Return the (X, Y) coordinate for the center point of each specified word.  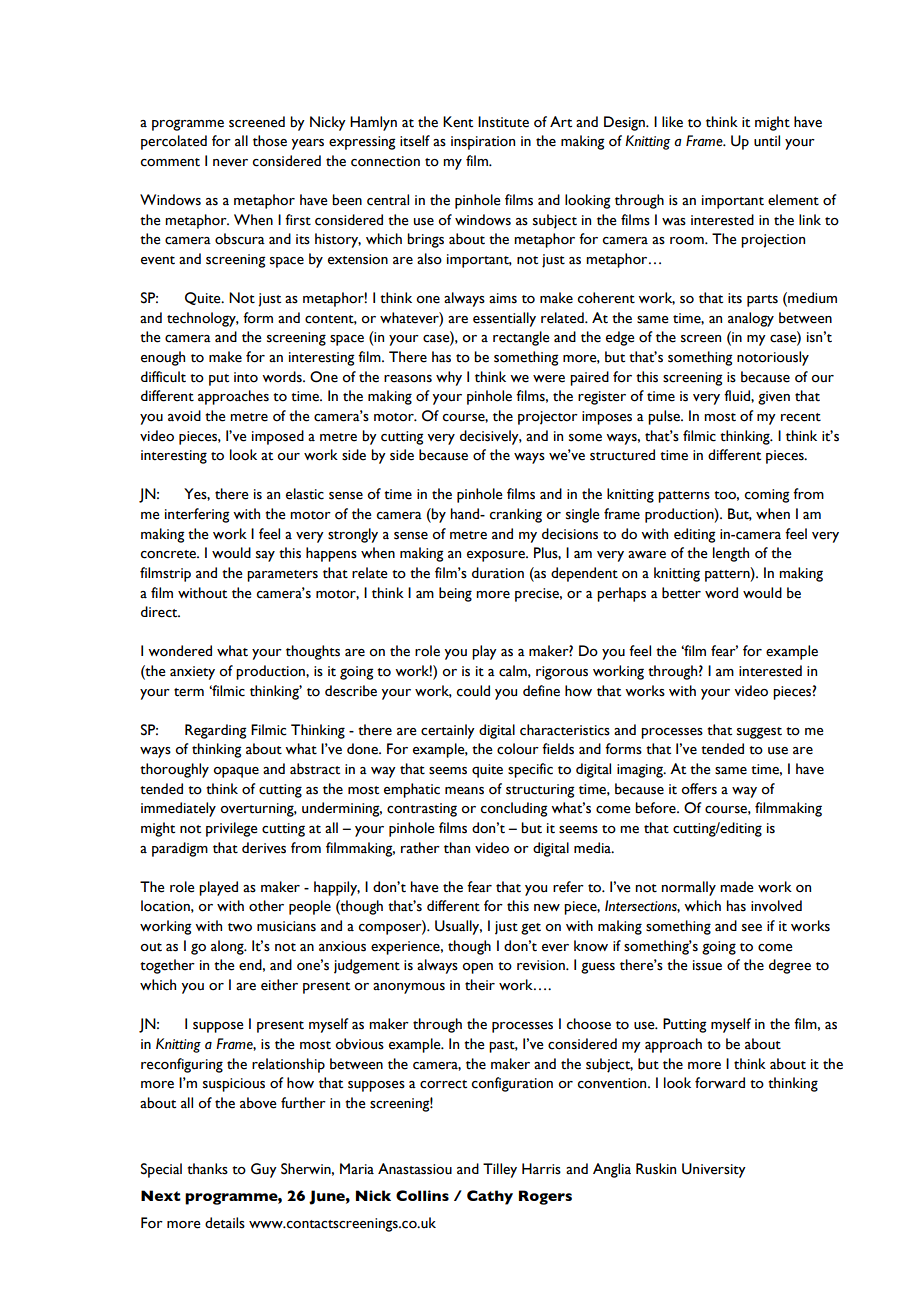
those (270, 141)
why (449, 378)
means (464, 791)
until (767, 141)
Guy (264, 1170)
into (246, 377)
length (731, 554)
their (480, 985)
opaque (236, 772)
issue (707, 965)
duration (498, 573)
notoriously (773, 358)
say (265, 556)
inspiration (483, 143)
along (228, 947)
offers (699, 789)
